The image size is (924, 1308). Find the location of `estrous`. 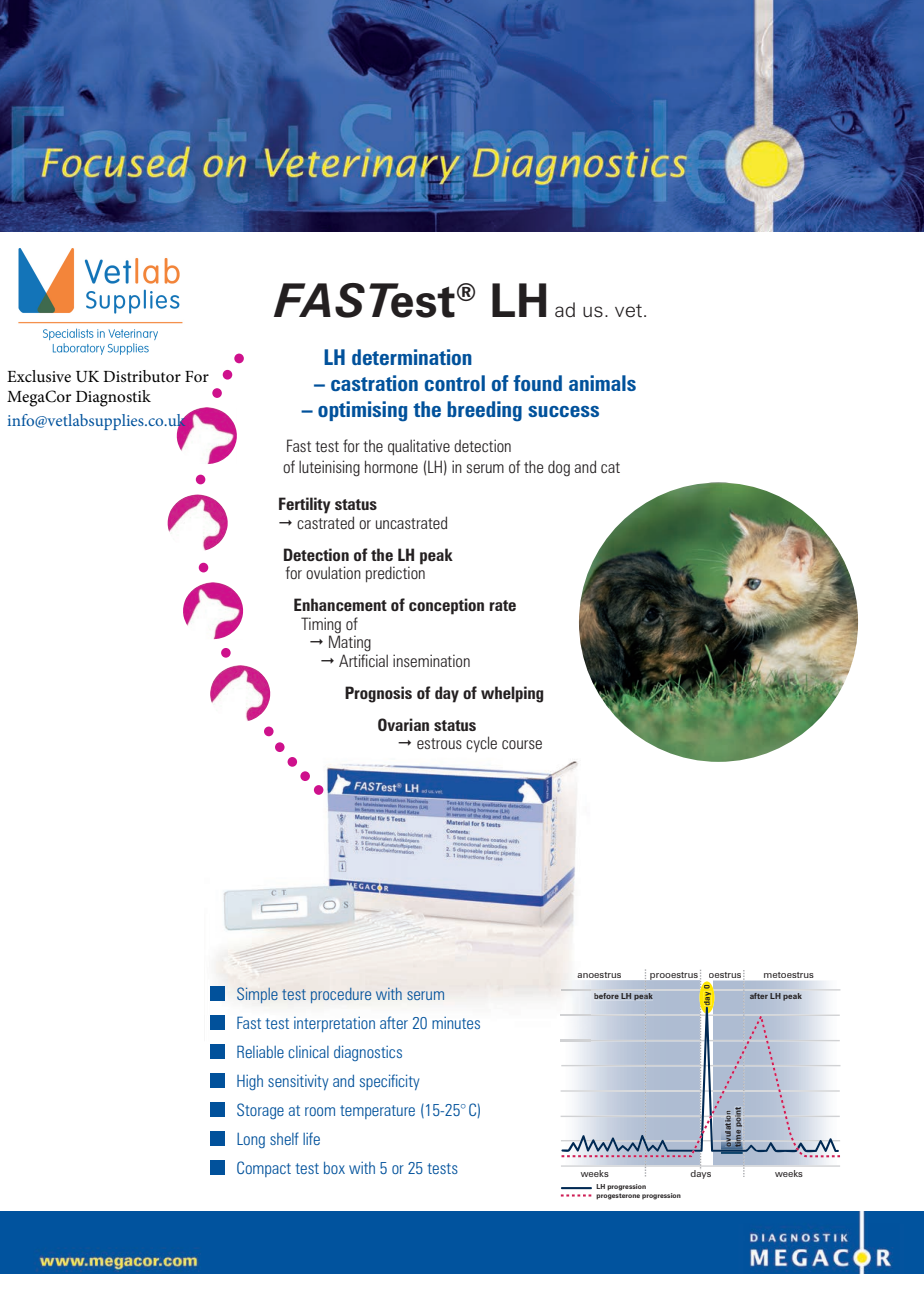

estrous is located at coordinates (439, 743).
